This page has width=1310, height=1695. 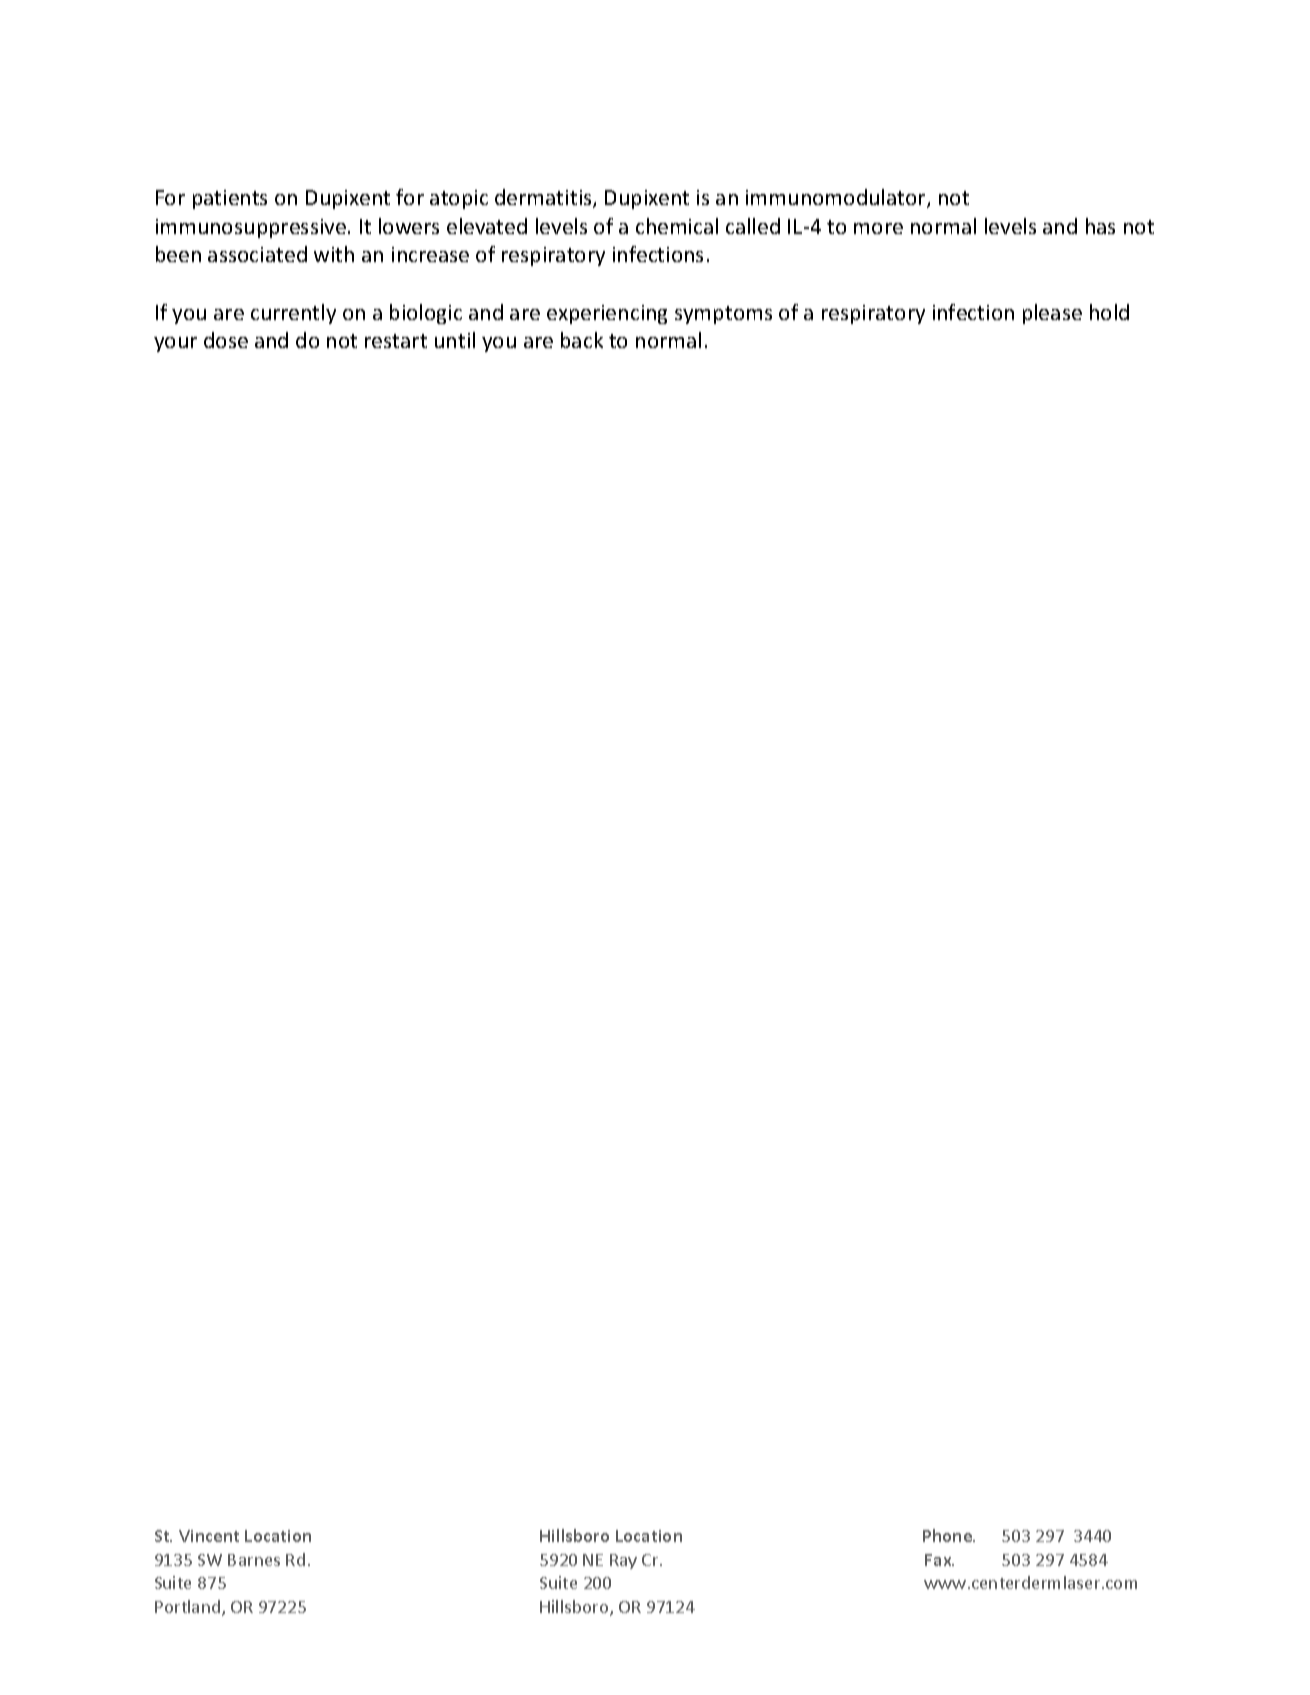 What do you see at coordinates (677, 226) in the page?
I see `chemical` at bounding box center [677, 226].
